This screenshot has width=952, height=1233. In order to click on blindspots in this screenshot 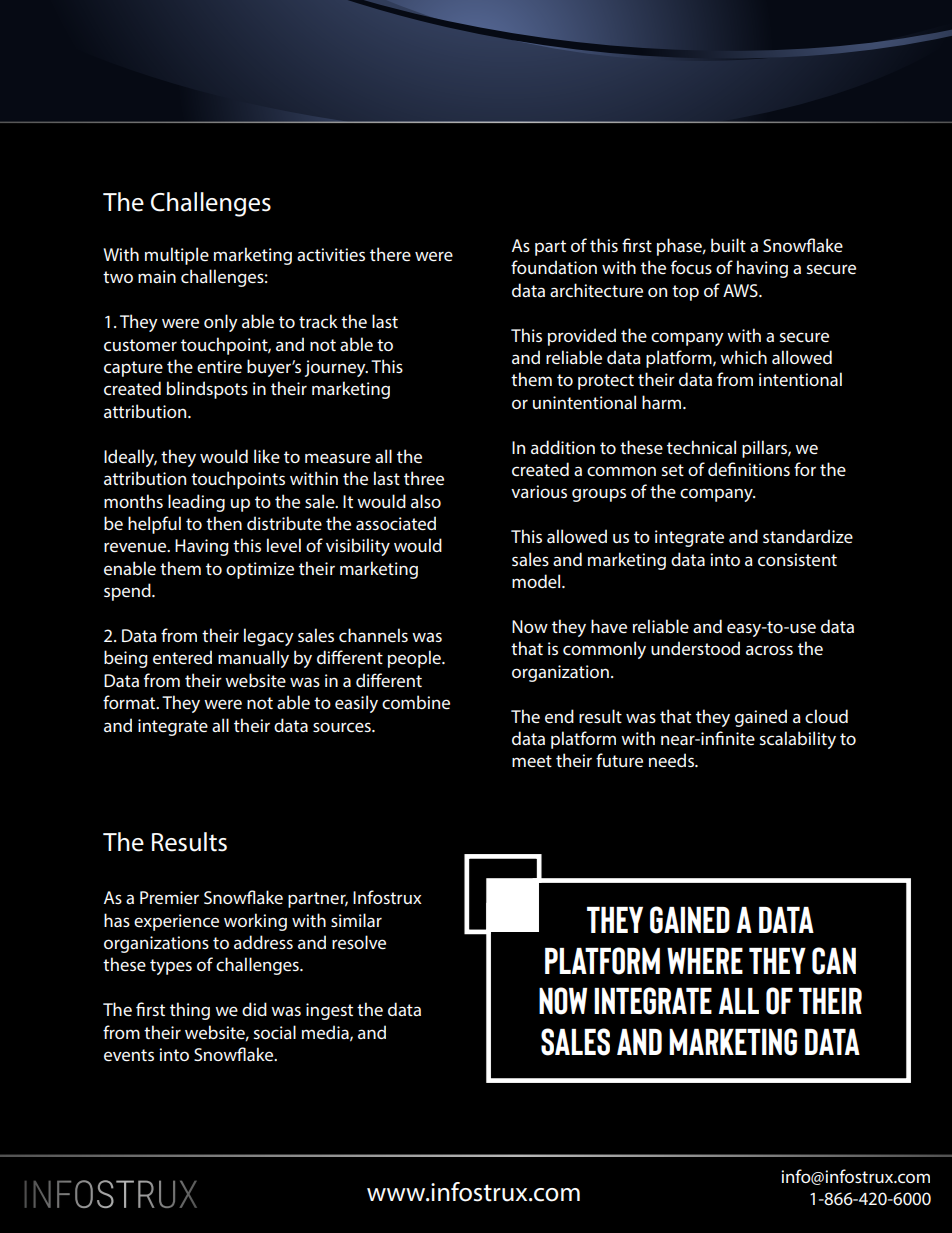, I will do `click(207, 390)`.
